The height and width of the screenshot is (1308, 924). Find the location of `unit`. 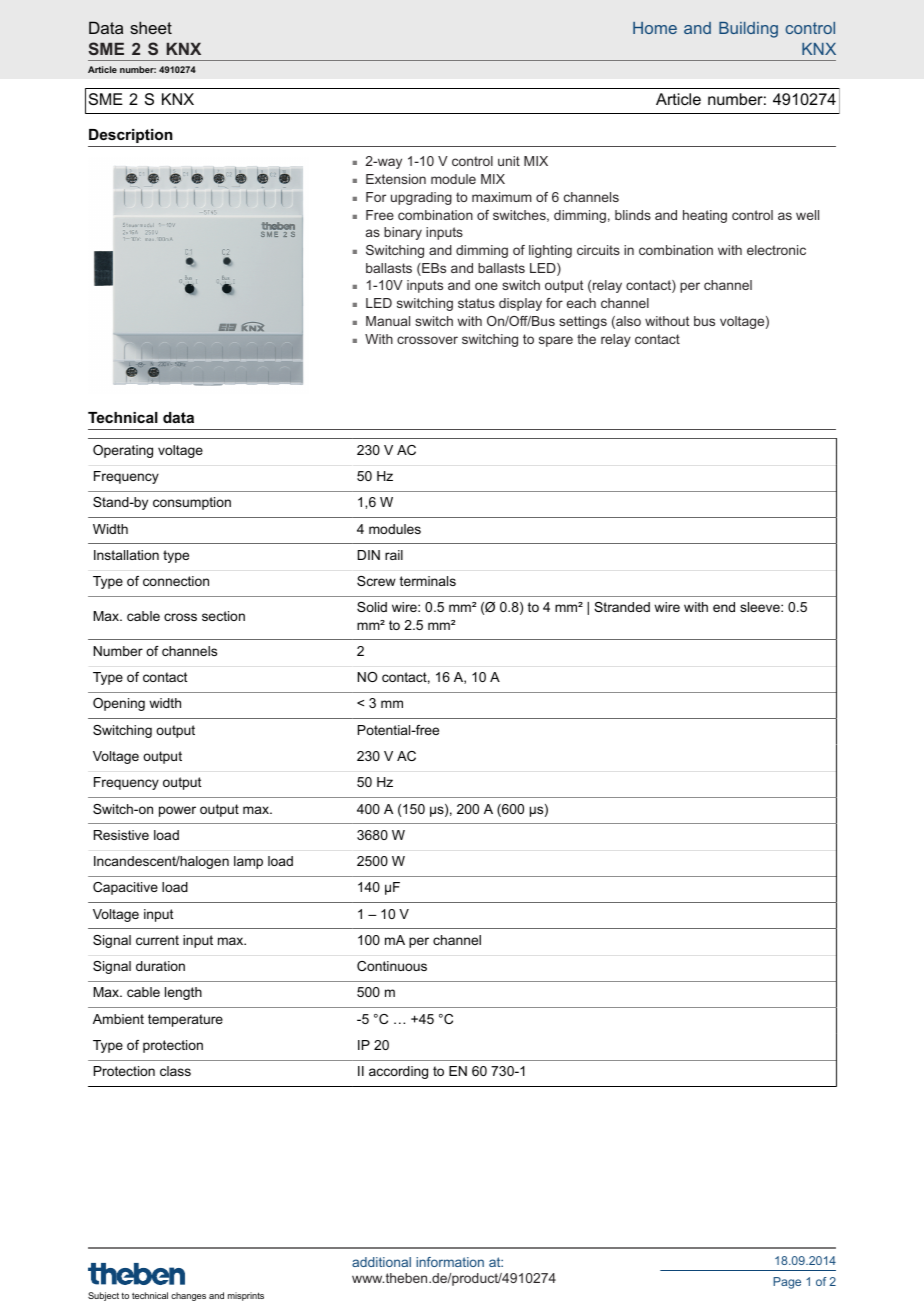

unit is located at coordinates (509, 161).
